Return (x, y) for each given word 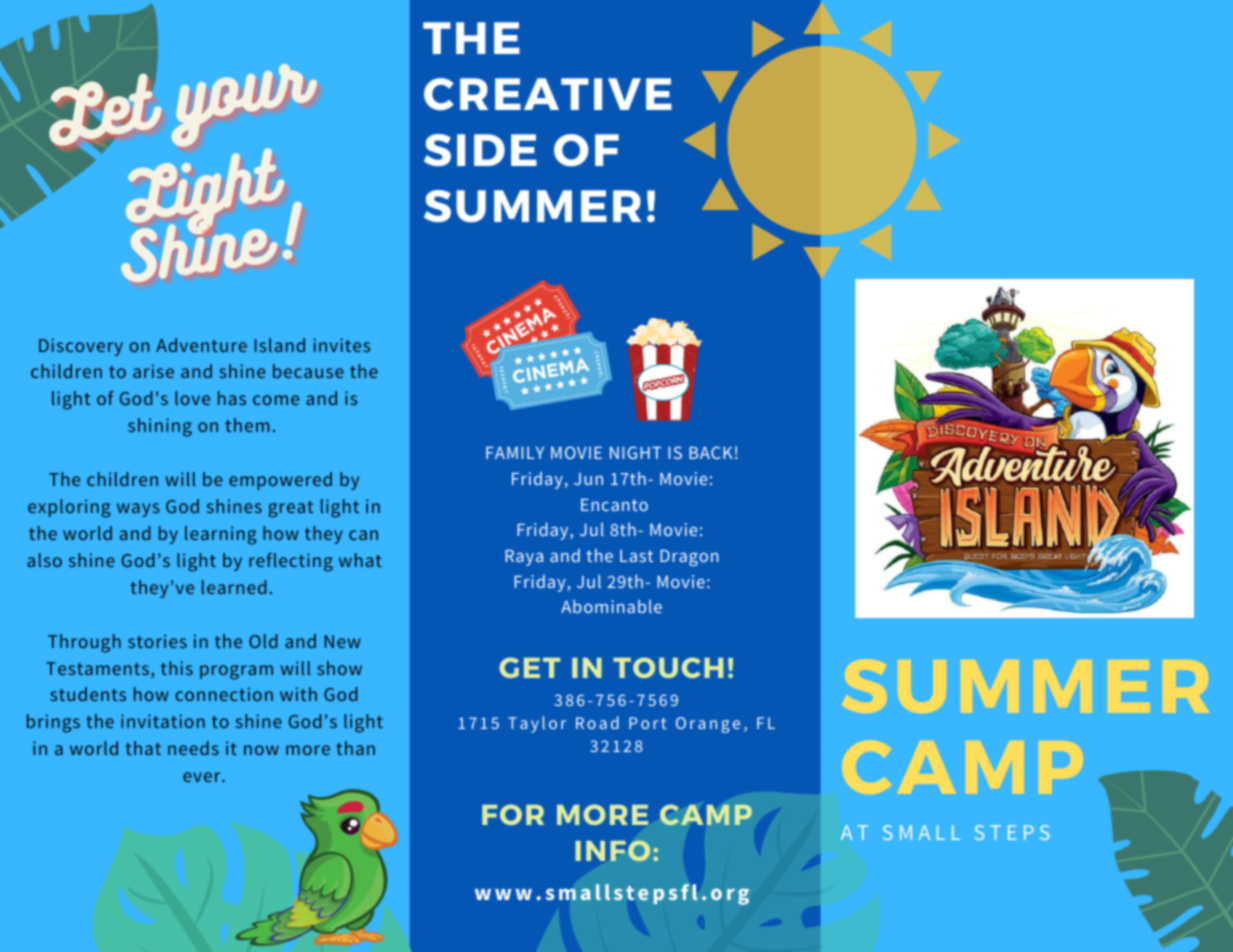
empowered (280, 481)
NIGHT (635, 452)
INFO (612, 850)
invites (341, 345)
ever (203, 777)
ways (138, 510)
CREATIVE (548, 94)
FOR (513, 814)
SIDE (480, 150)
